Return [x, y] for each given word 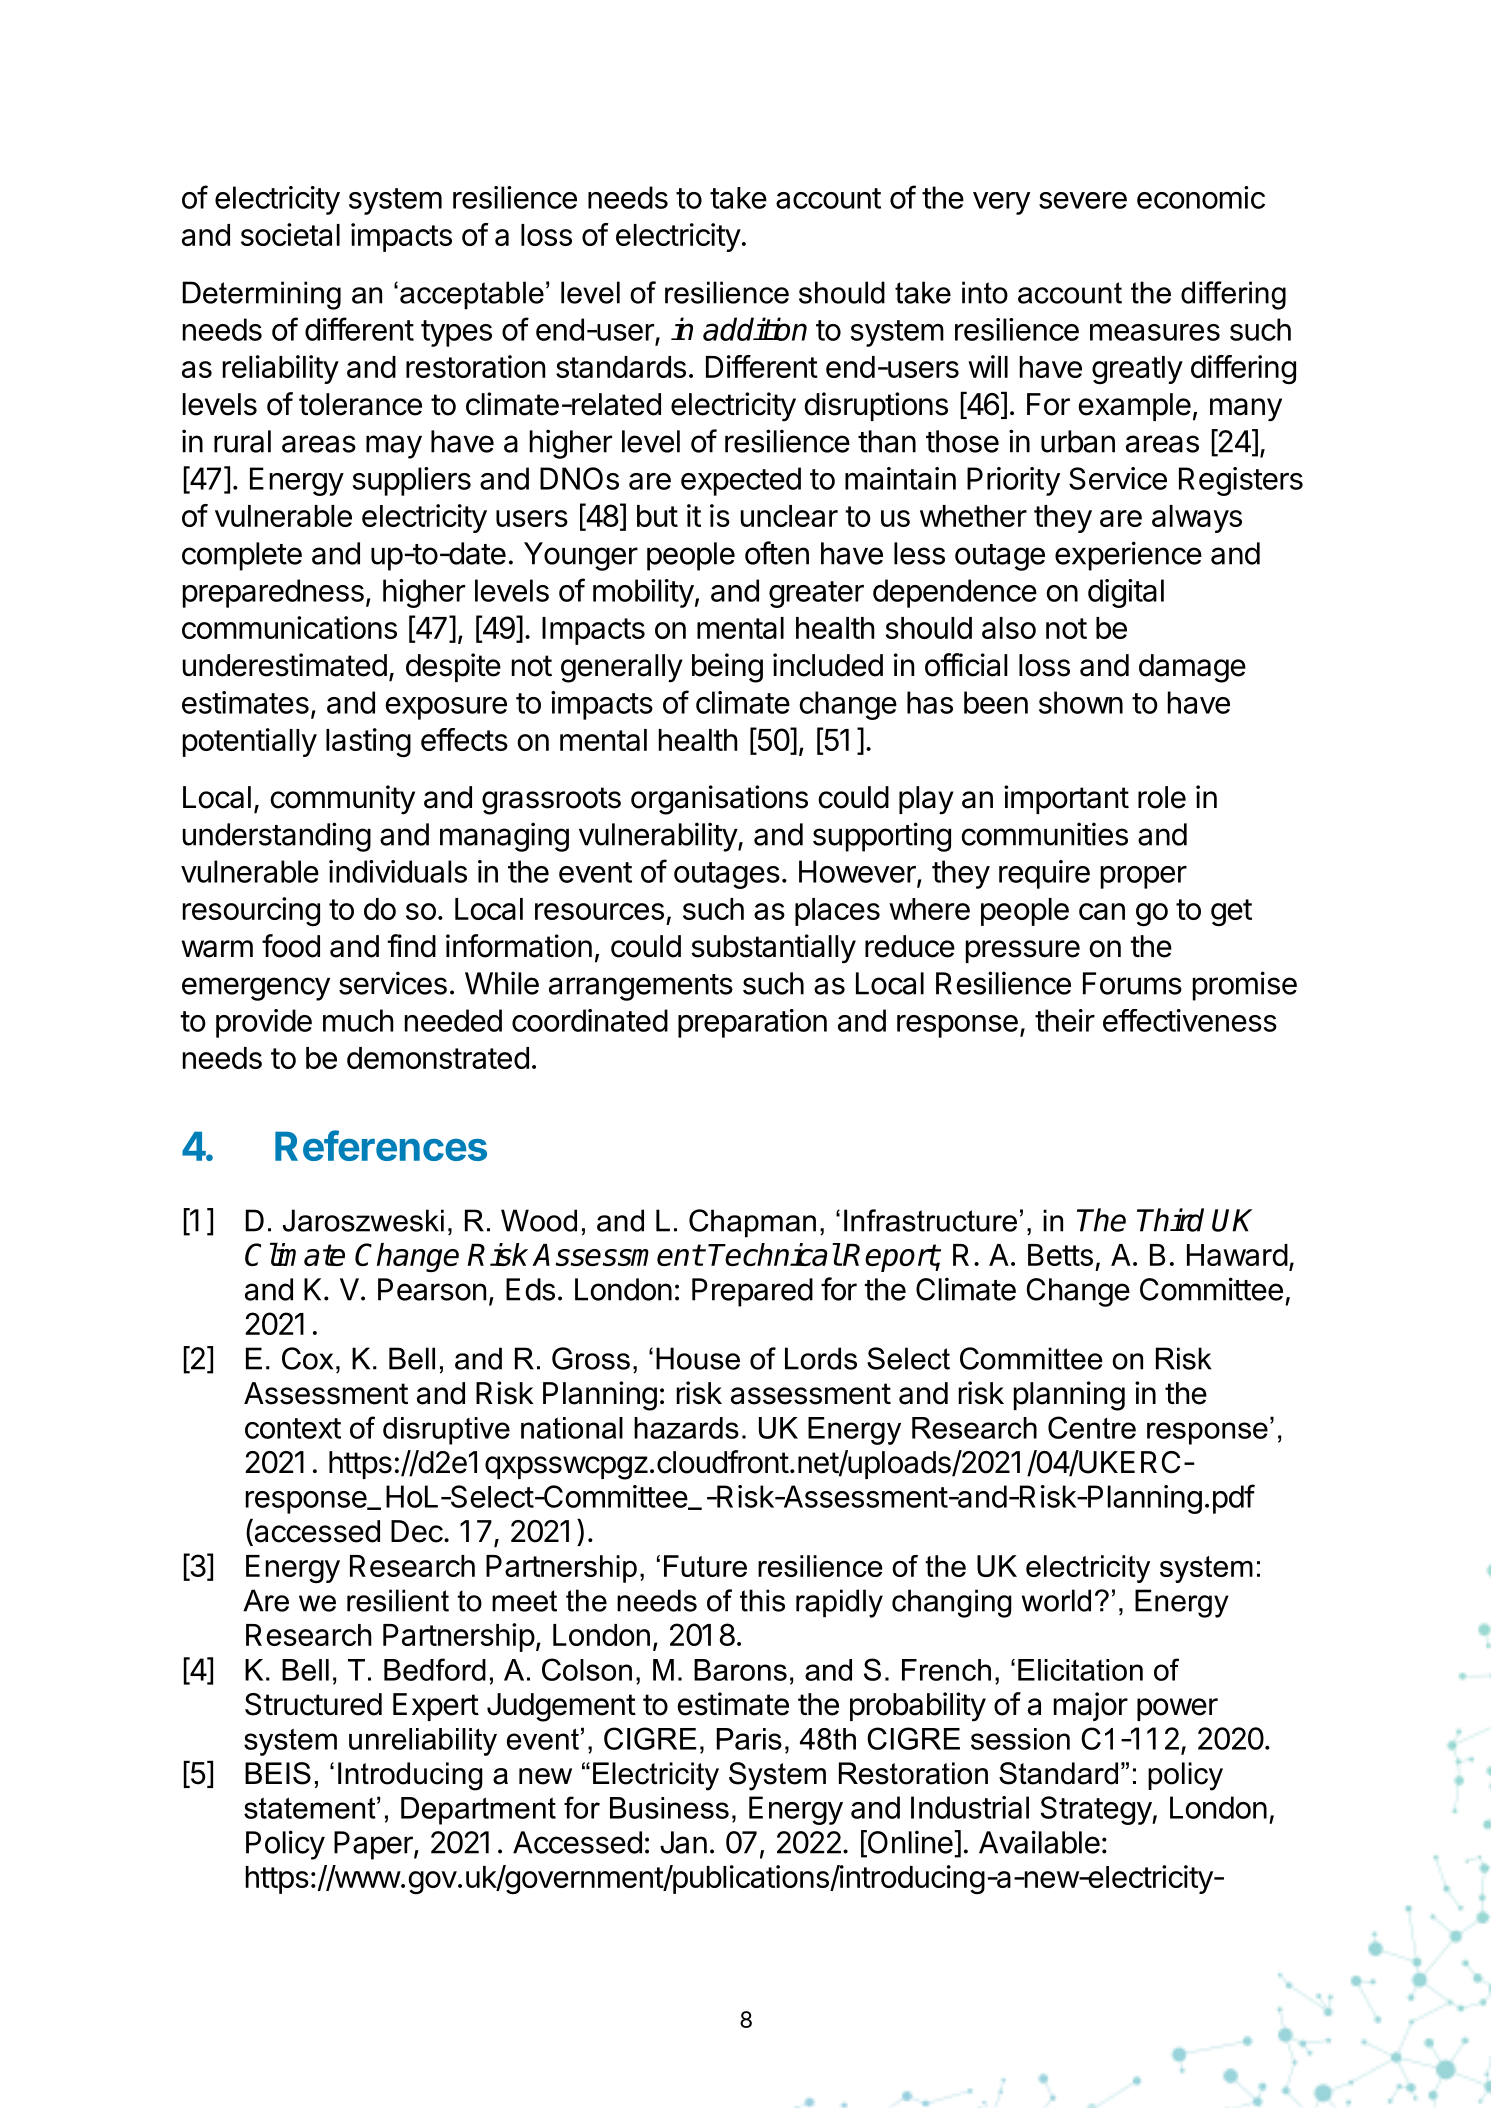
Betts [1060, 1255]
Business [669, 1808]
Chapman [752, 1223]
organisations [719, 800]
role [1162, 797]
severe [1083, 200]
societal [290, 234]
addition [755, 329]
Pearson [432, 1289]
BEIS [278, 1773]
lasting [368, 743]
